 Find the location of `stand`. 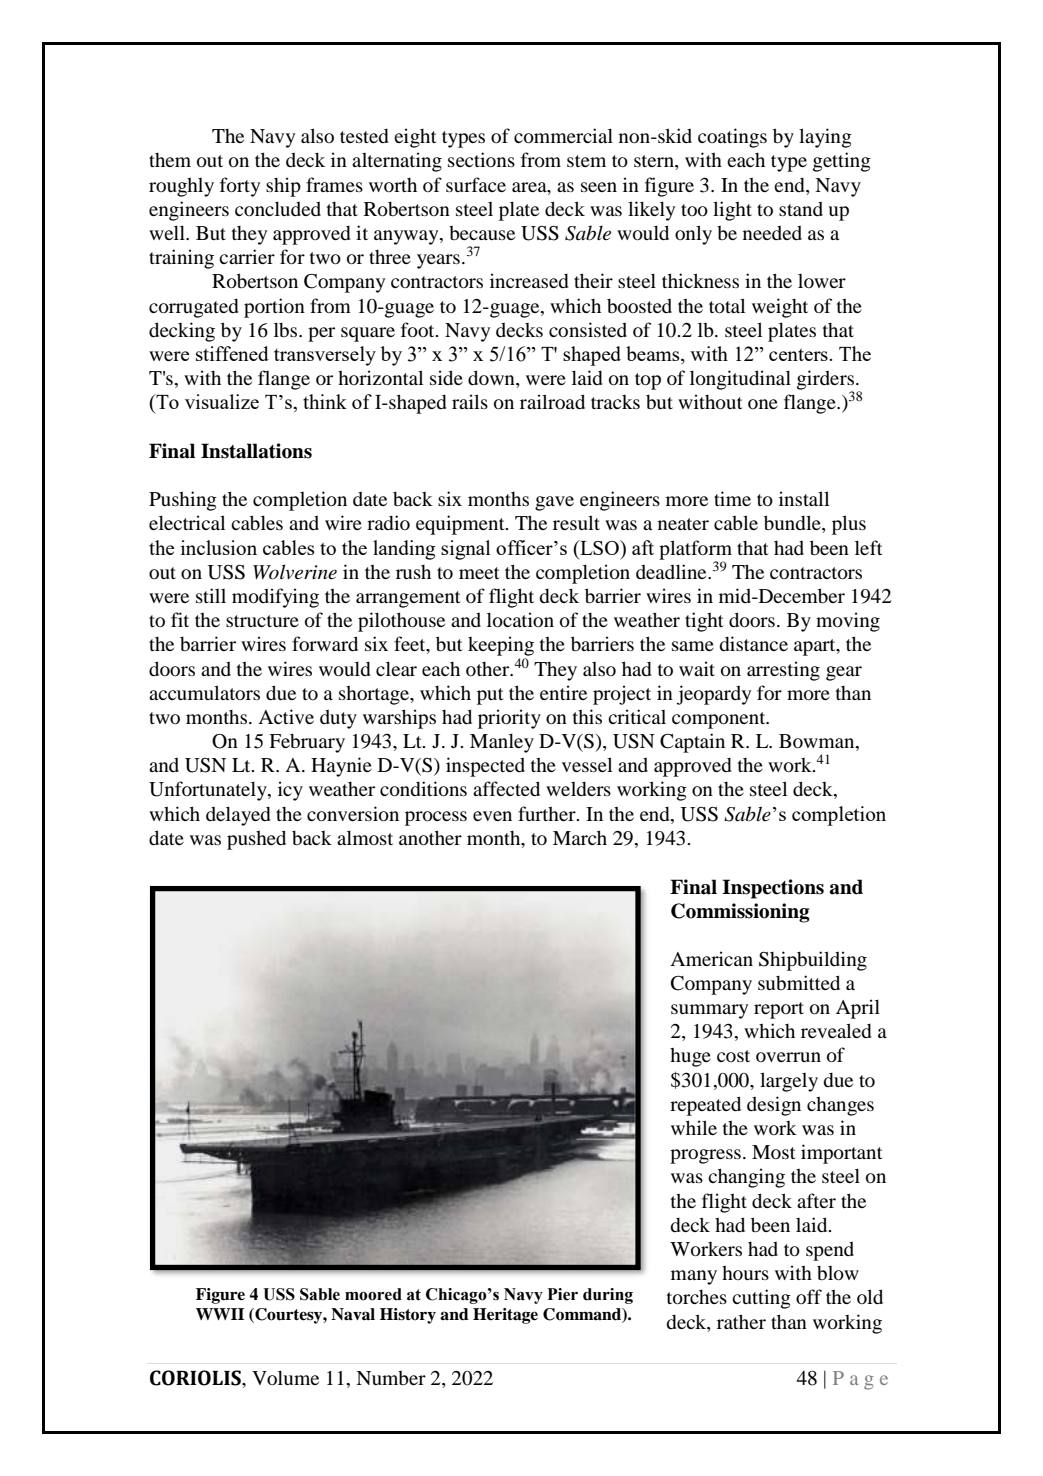

stand is located at coordinates (801, 209).
